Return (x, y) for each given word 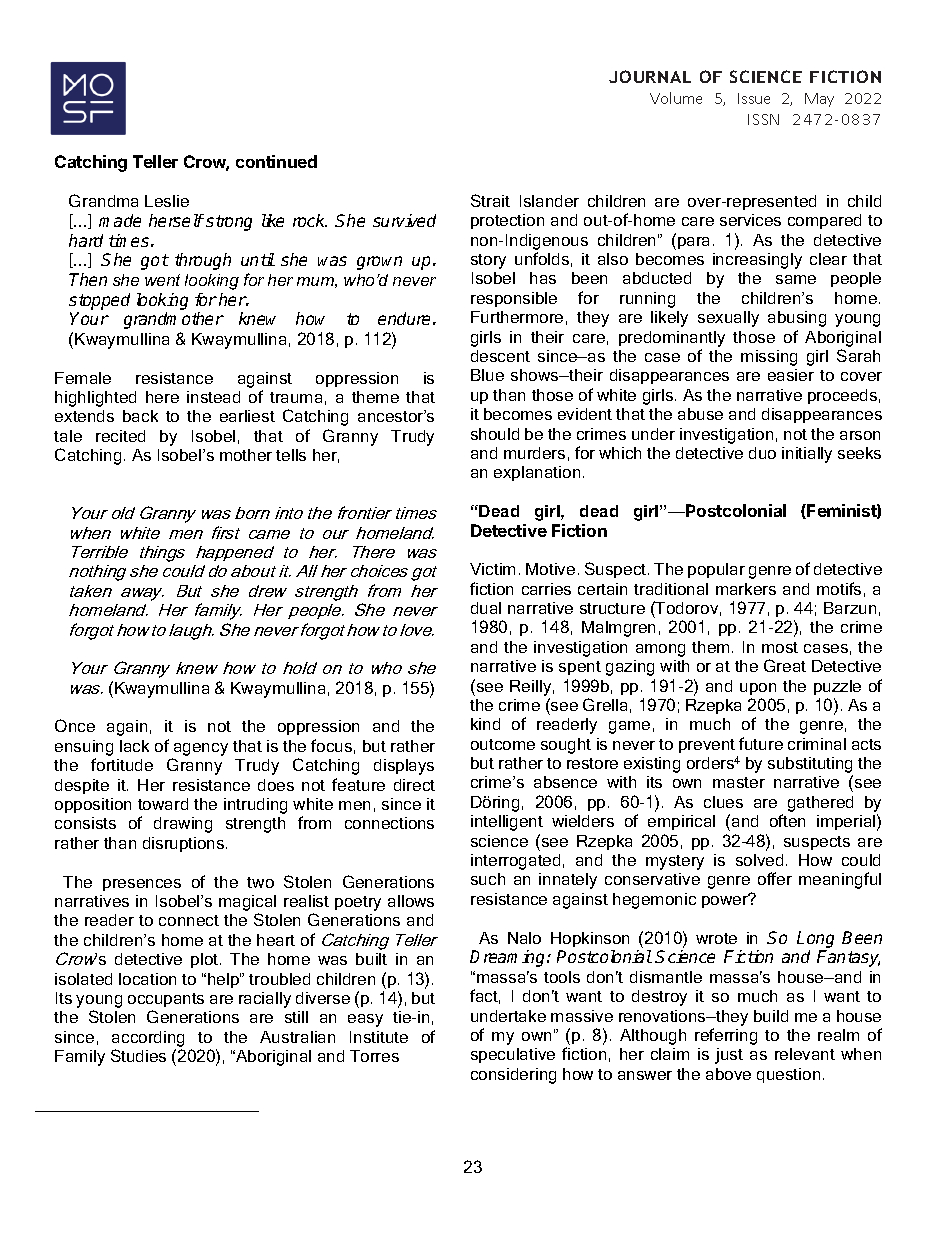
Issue (754, 98)
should (495, 434)
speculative (513, 1055)
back (140, 416)
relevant (805, 1054)
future (761, 743)
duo (762, 453)
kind (485, 724)
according (148, 1039)
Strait (490, 200)
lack (134, 746)
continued (276, 161)
